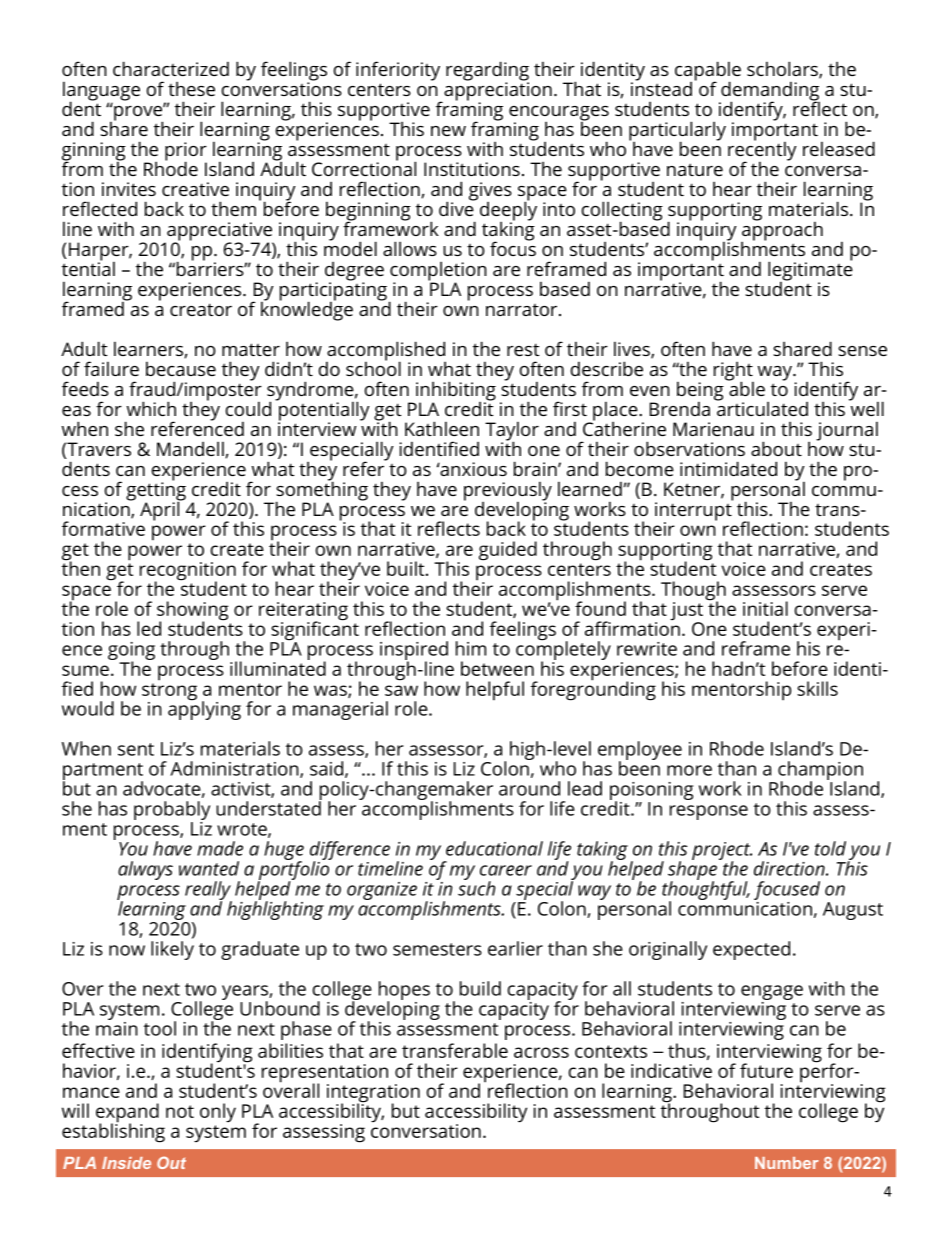 Image resolution: width=952 pixels, height=1233 pixels. Describe the element at coordinates (734, 372) in the screenshot. I see `right` at that location.
